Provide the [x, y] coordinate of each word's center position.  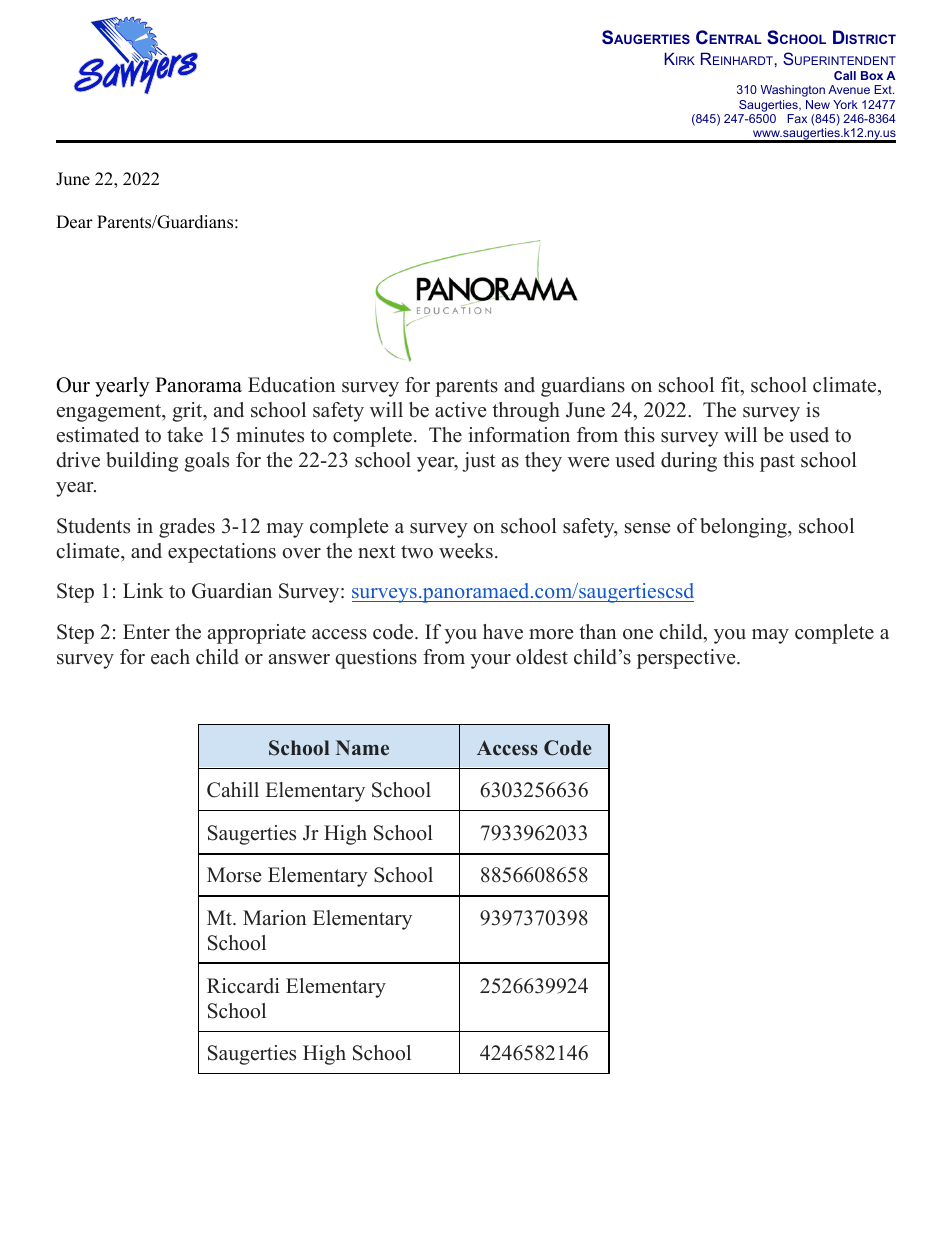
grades [187, 528]
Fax [797, 118]
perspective [687, 659]
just [479, 462]
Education [292, 385]
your [491, 661]
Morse [234, 875]
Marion [275, 918]
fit [731, 386]
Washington [793, 91]
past [777, 463]
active [461, 410]
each [170, 657]
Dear [74, 222]
